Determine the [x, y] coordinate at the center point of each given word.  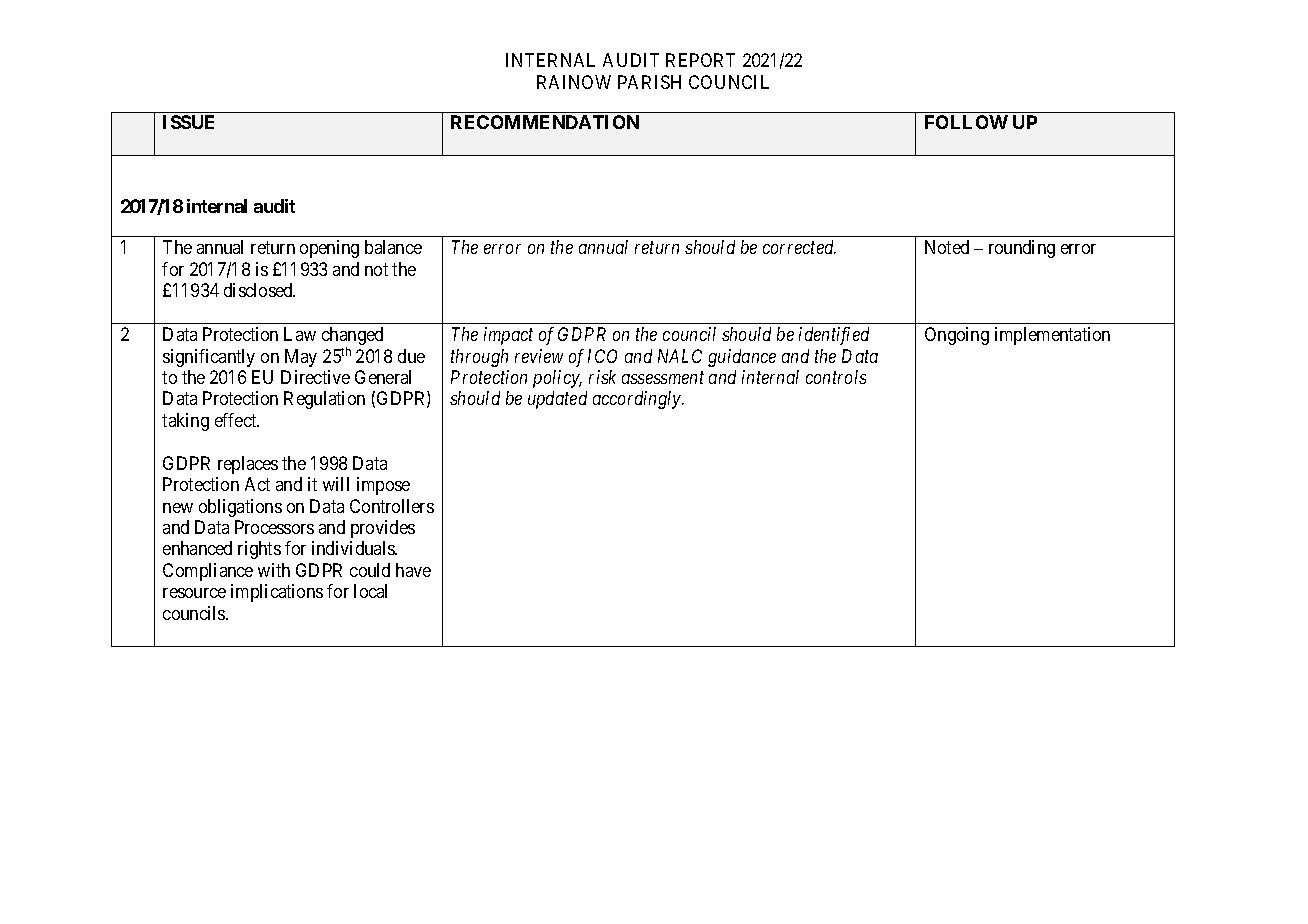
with [274, 570]
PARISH [649, 82]
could [370, 570]
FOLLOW [966, 122]
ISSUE [188, 122]
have [413, 570]
